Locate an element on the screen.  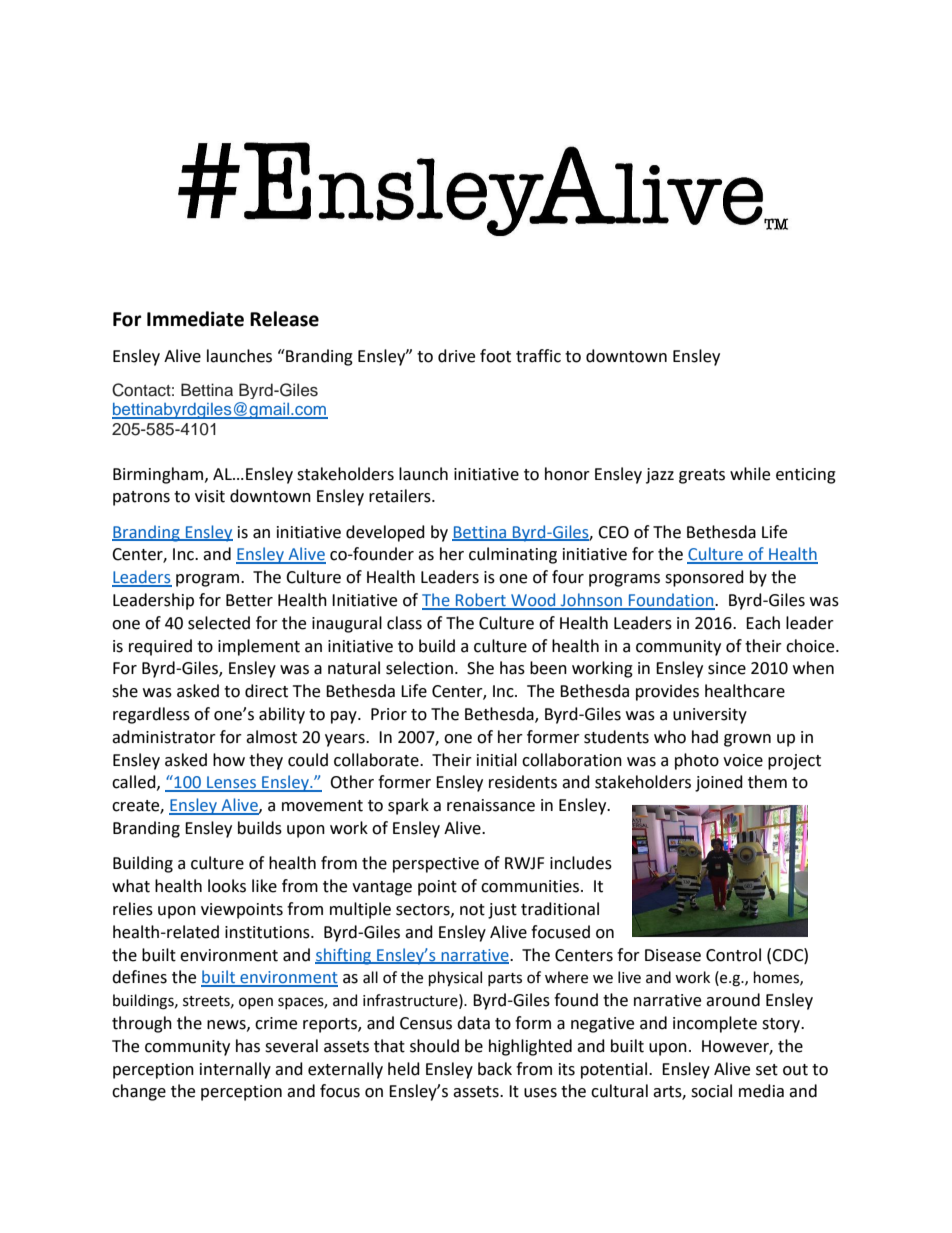
back is located at coordinates (495, 1069).
